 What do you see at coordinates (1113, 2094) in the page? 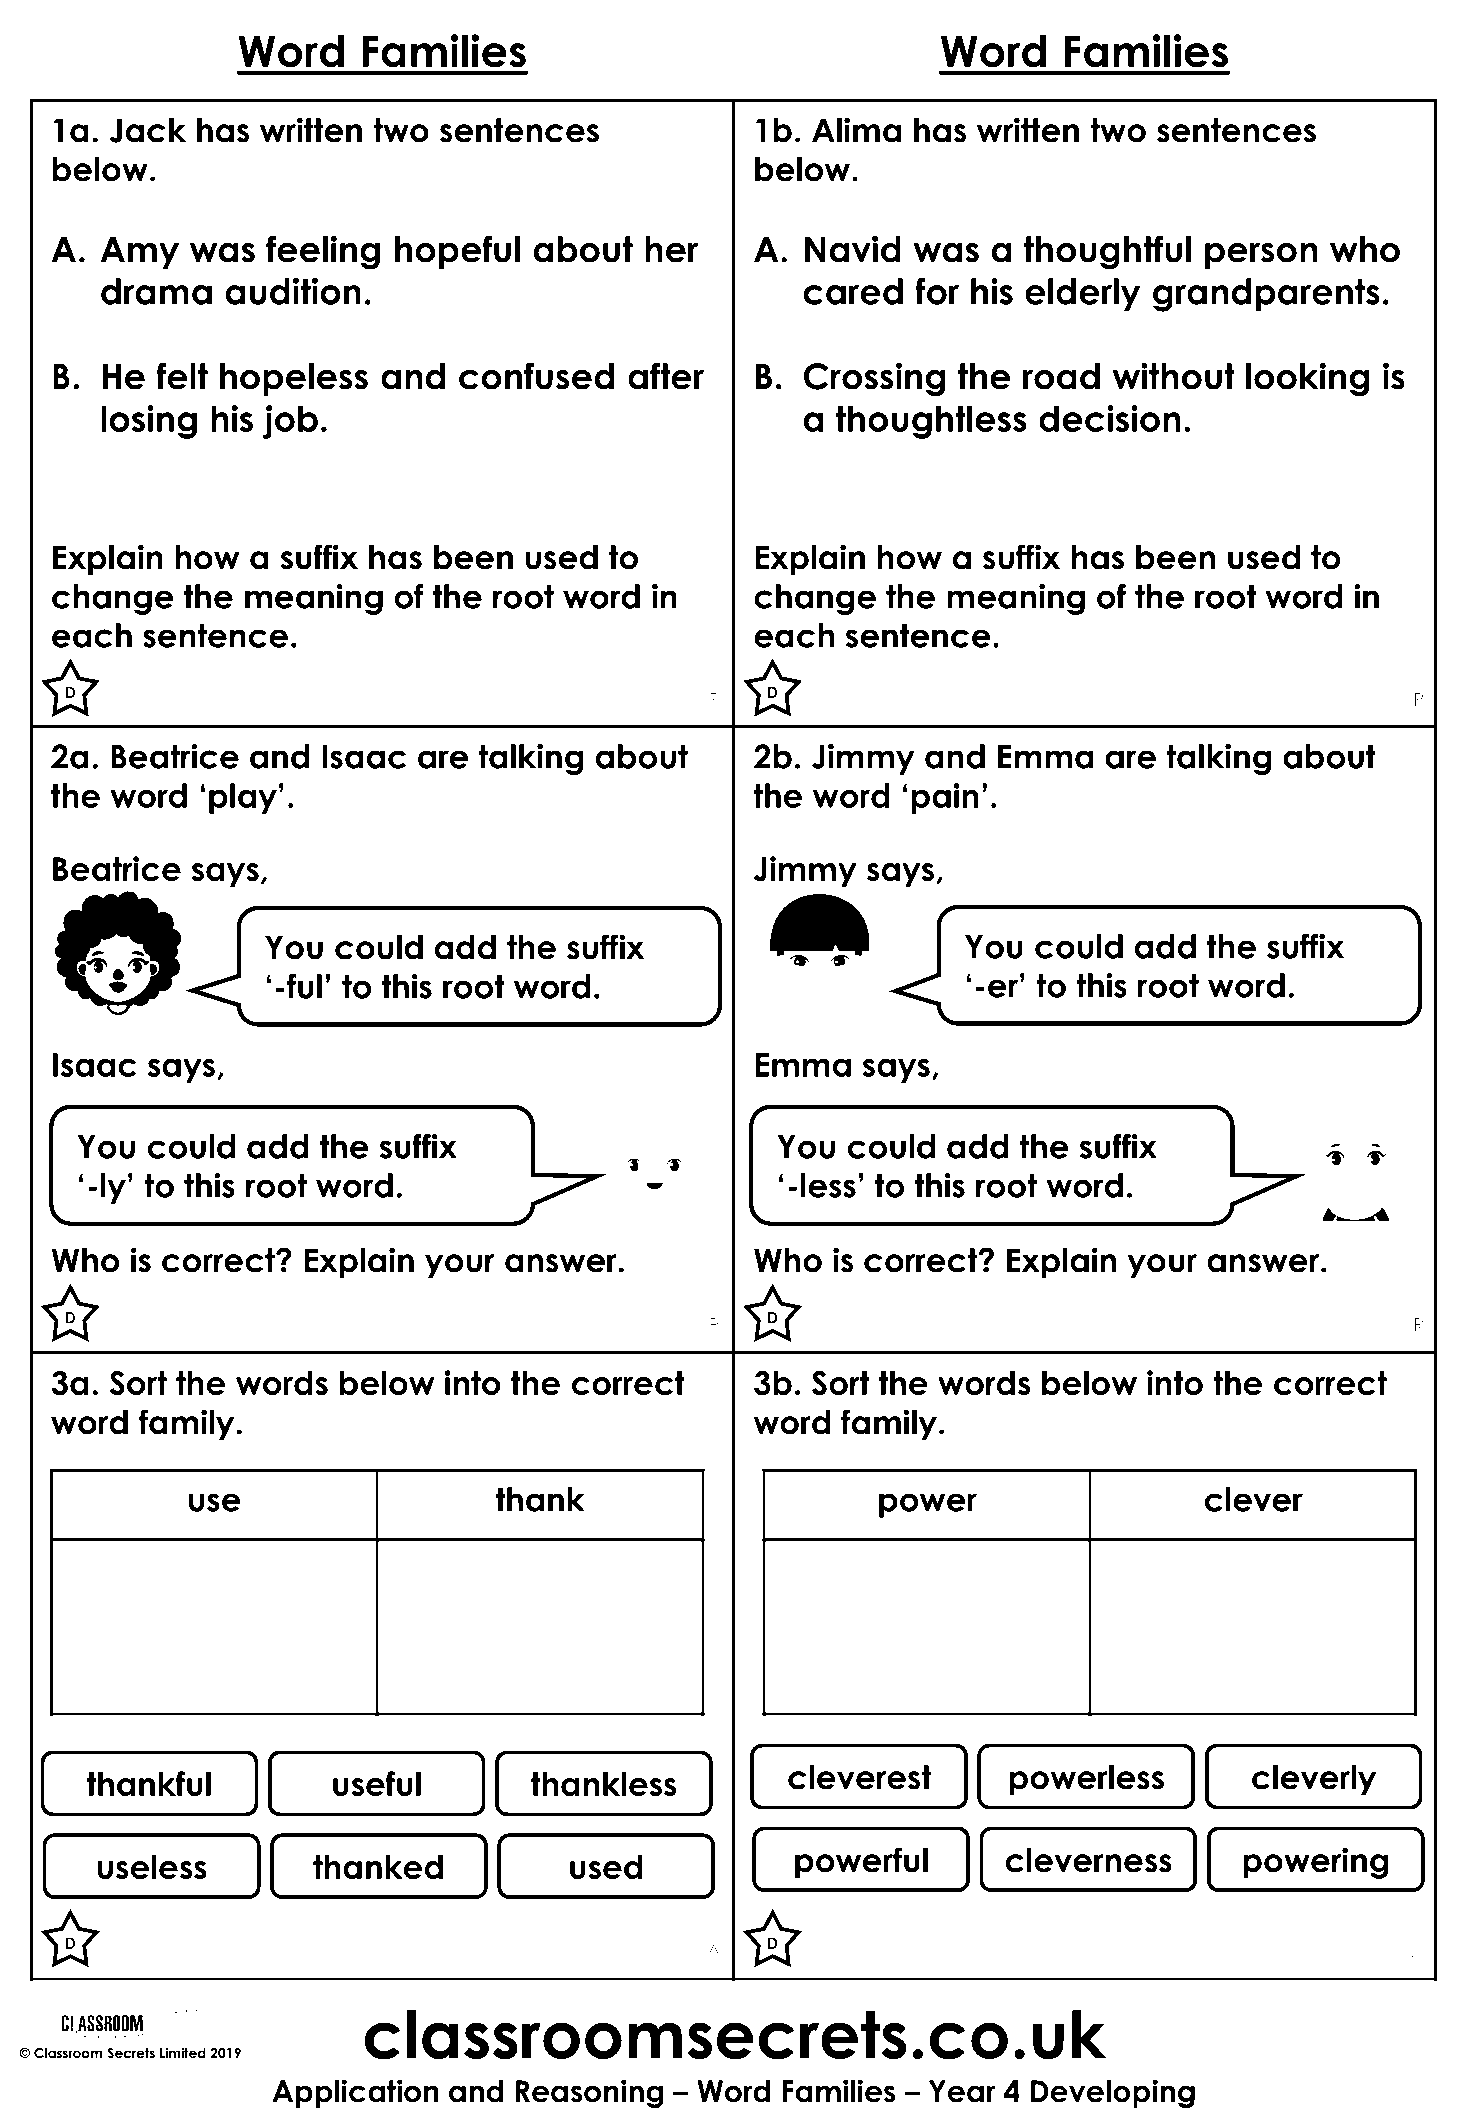
I see `Developing` at bounding box center [1113, 2094].
